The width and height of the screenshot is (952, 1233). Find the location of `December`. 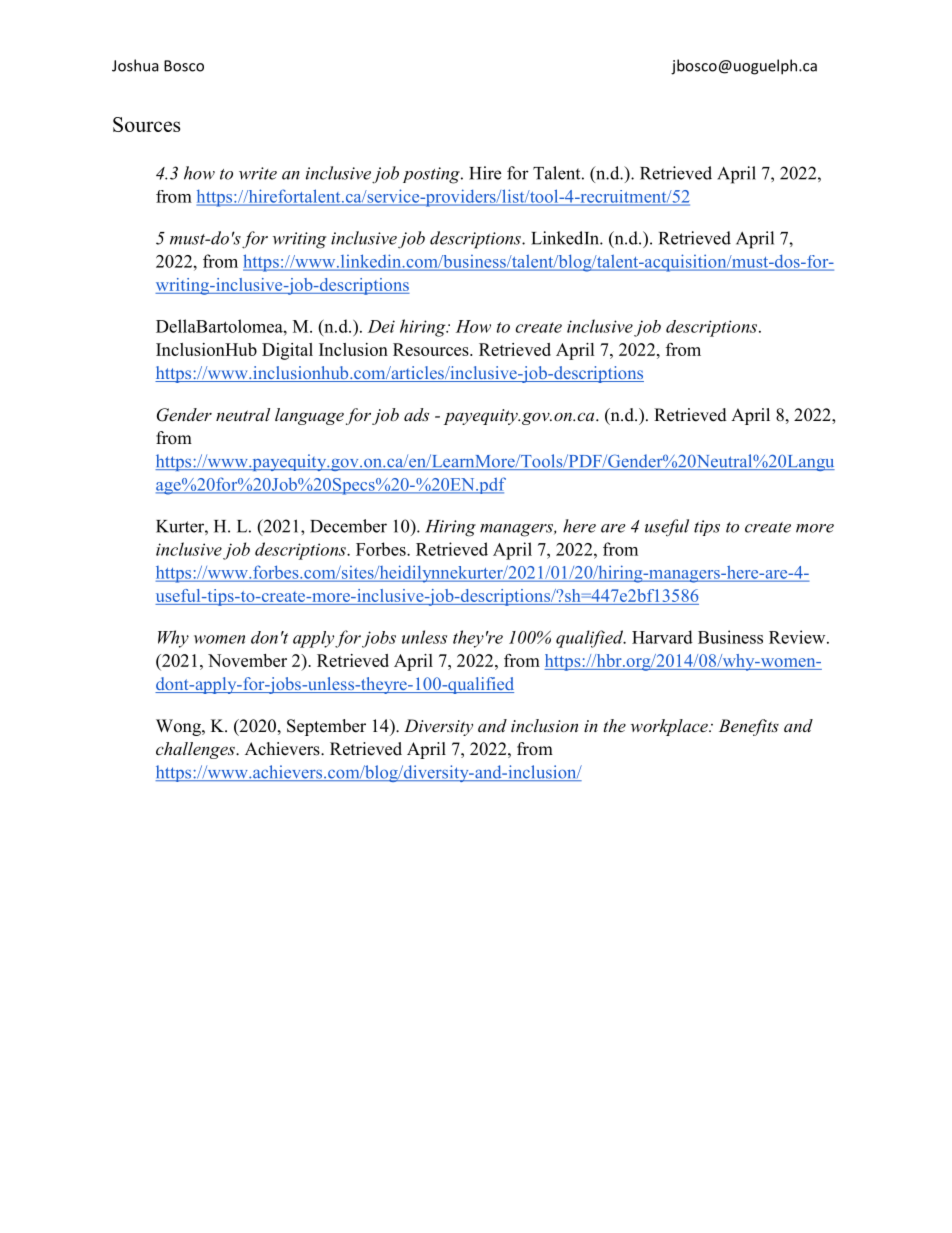

December is located at coordinates (348, 526).
